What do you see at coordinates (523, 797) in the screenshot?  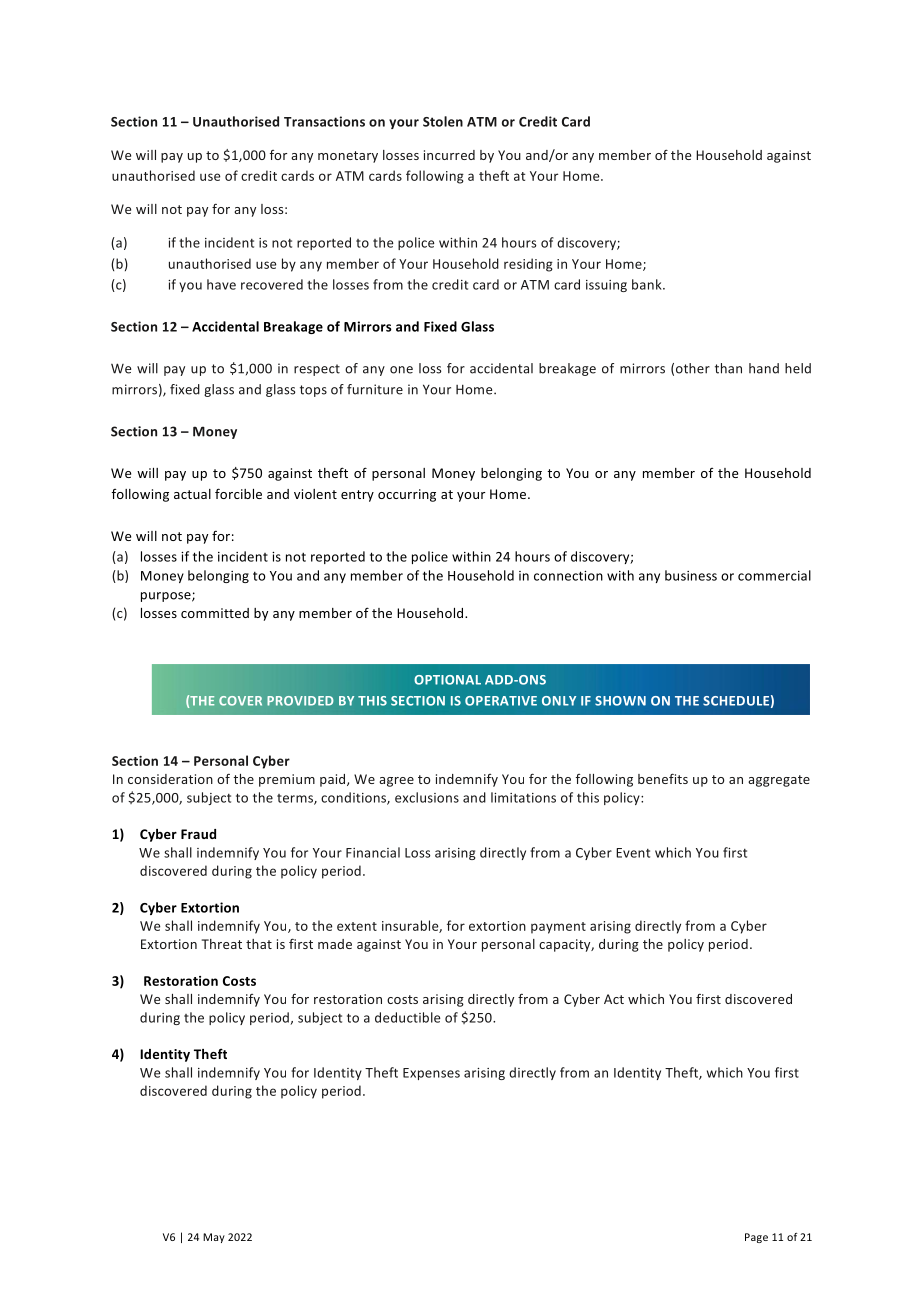 I see `limitations` at bounding box center [523, 797].
